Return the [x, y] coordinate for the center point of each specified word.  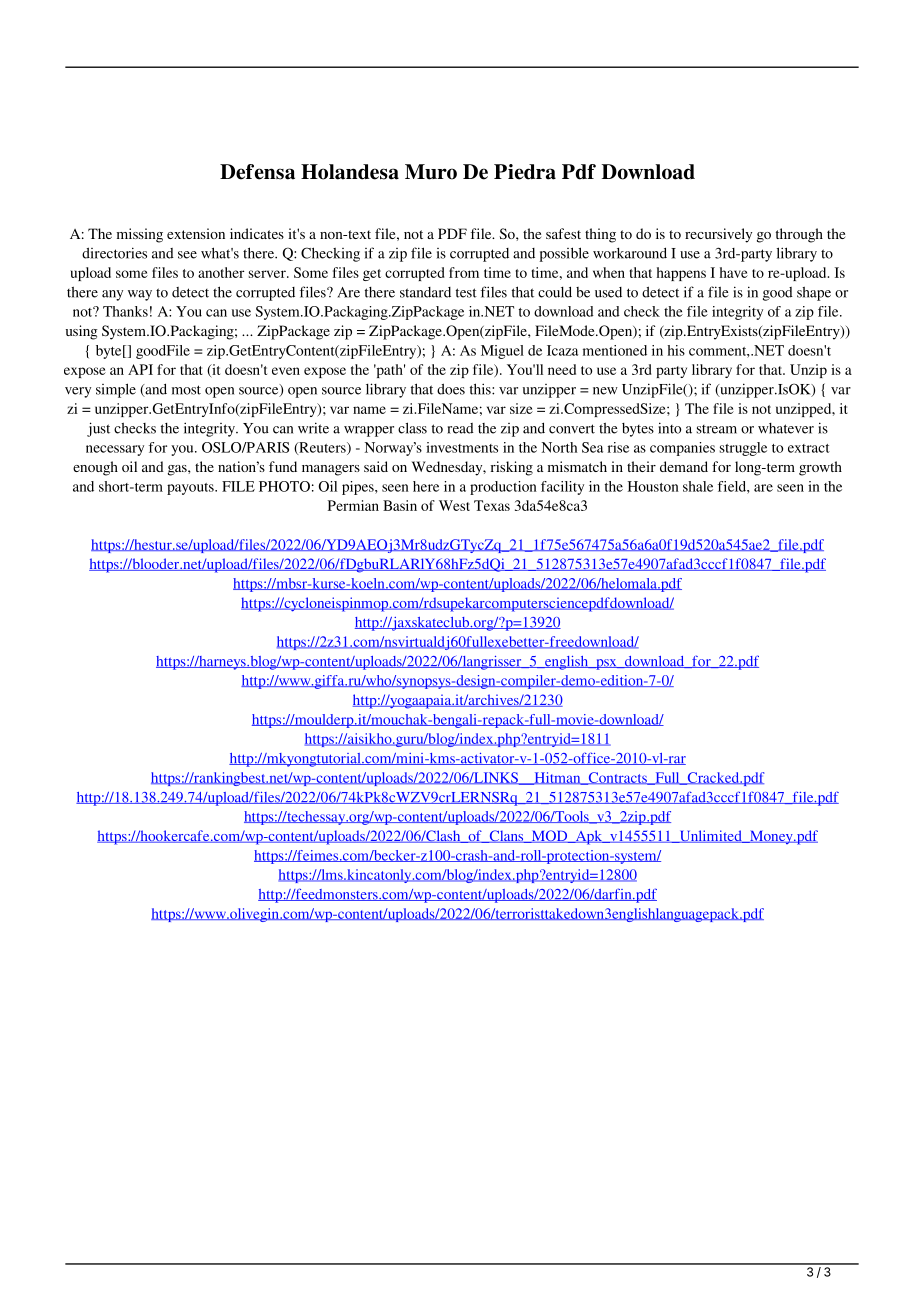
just [98, 429]
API [140, 369]
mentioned [615, 350]
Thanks [125, 311]
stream [717, 429]
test [466, 293]
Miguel [502, 352]
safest [563, 233]
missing [140, 235]
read [460, 428]
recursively [718, 235]
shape [814, 294]
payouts [191, 489]
